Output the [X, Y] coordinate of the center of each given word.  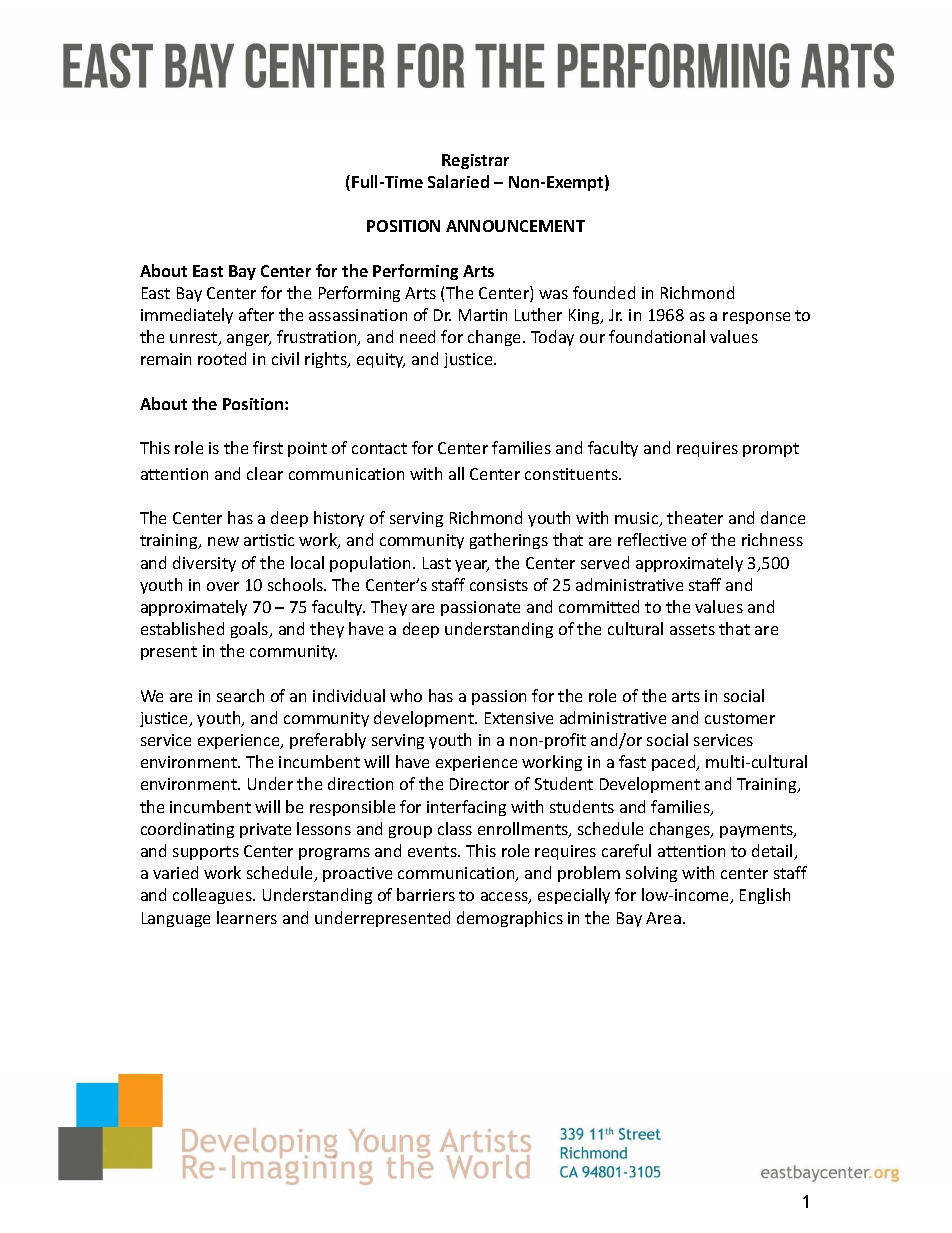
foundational [657, 336]
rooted [222, 358]
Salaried [458, 181]
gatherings [509, 541]
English [765, 896]
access [505, 898]
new [223, 541]
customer [740, 718]
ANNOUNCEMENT [515, 226]
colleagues [213, 896]
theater [695, 517]
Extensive [519, 718]
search [240, 695]
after [256, 314]
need [417, 336]
